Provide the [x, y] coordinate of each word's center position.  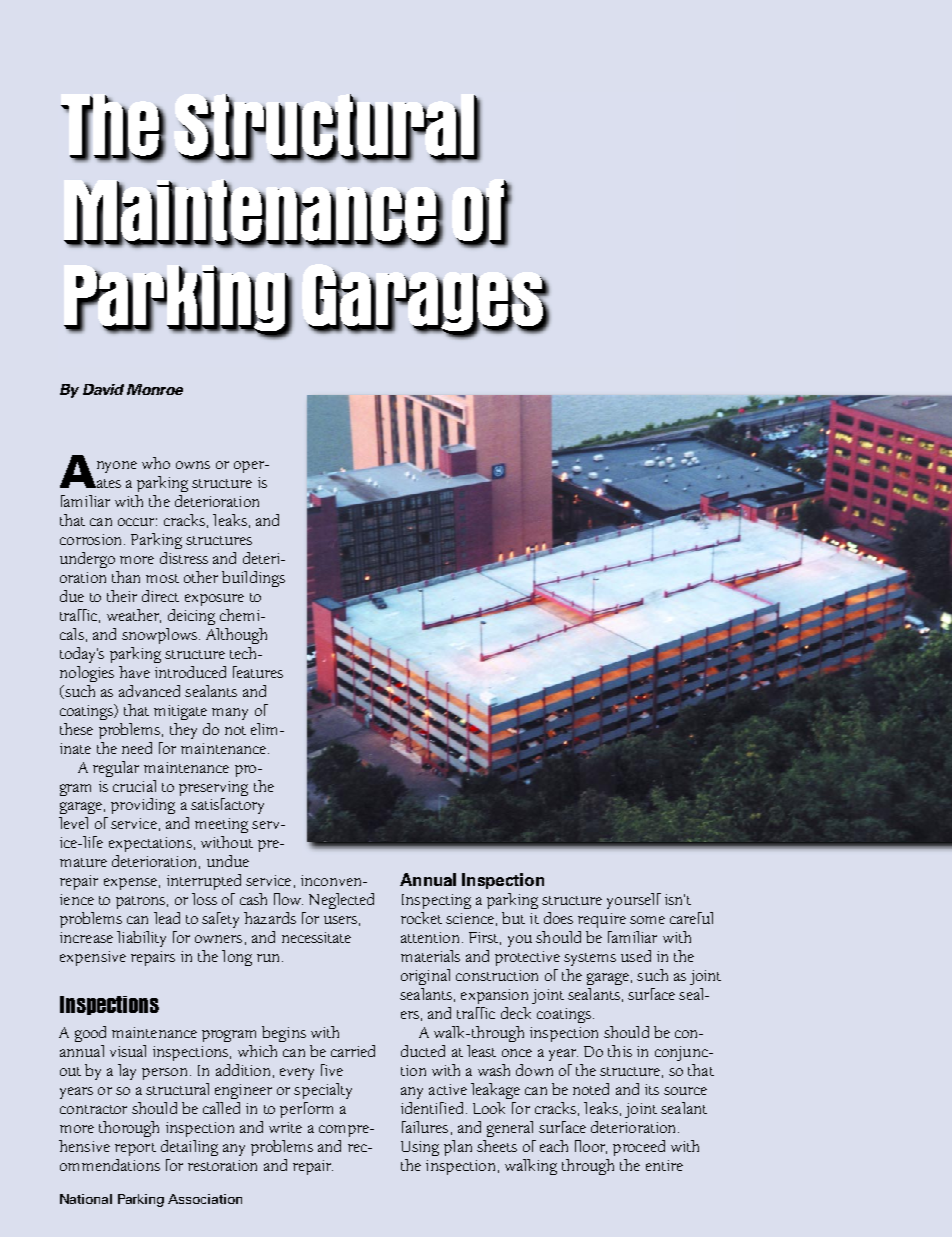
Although [236, 636]
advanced [149, 691]
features [258, 672]
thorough [129, 1129]
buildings [253, 579]
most [162, 578]
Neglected [341, 901]
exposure [214, 600]
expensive [93, 958]
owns [193, 465]
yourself [634, 901]
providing [143, 806]
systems [590, 959]
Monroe [155, 389]
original [425, 977]
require [602, 920]
